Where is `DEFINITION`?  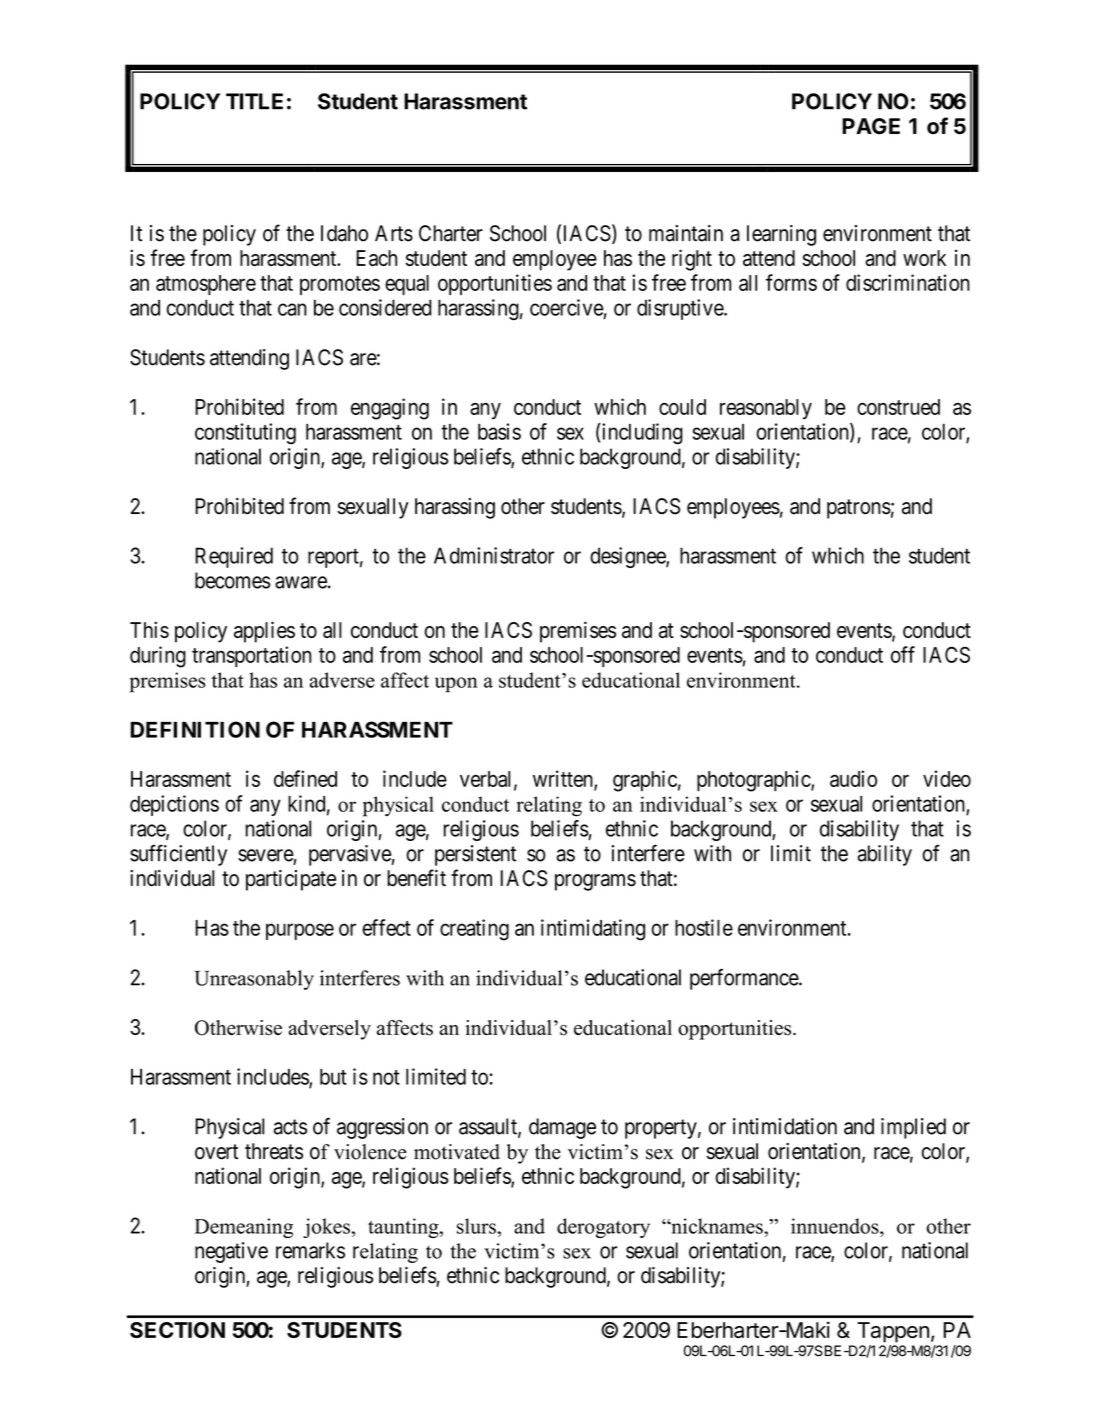
DEFINITION is located at coordinates (195, 729).
